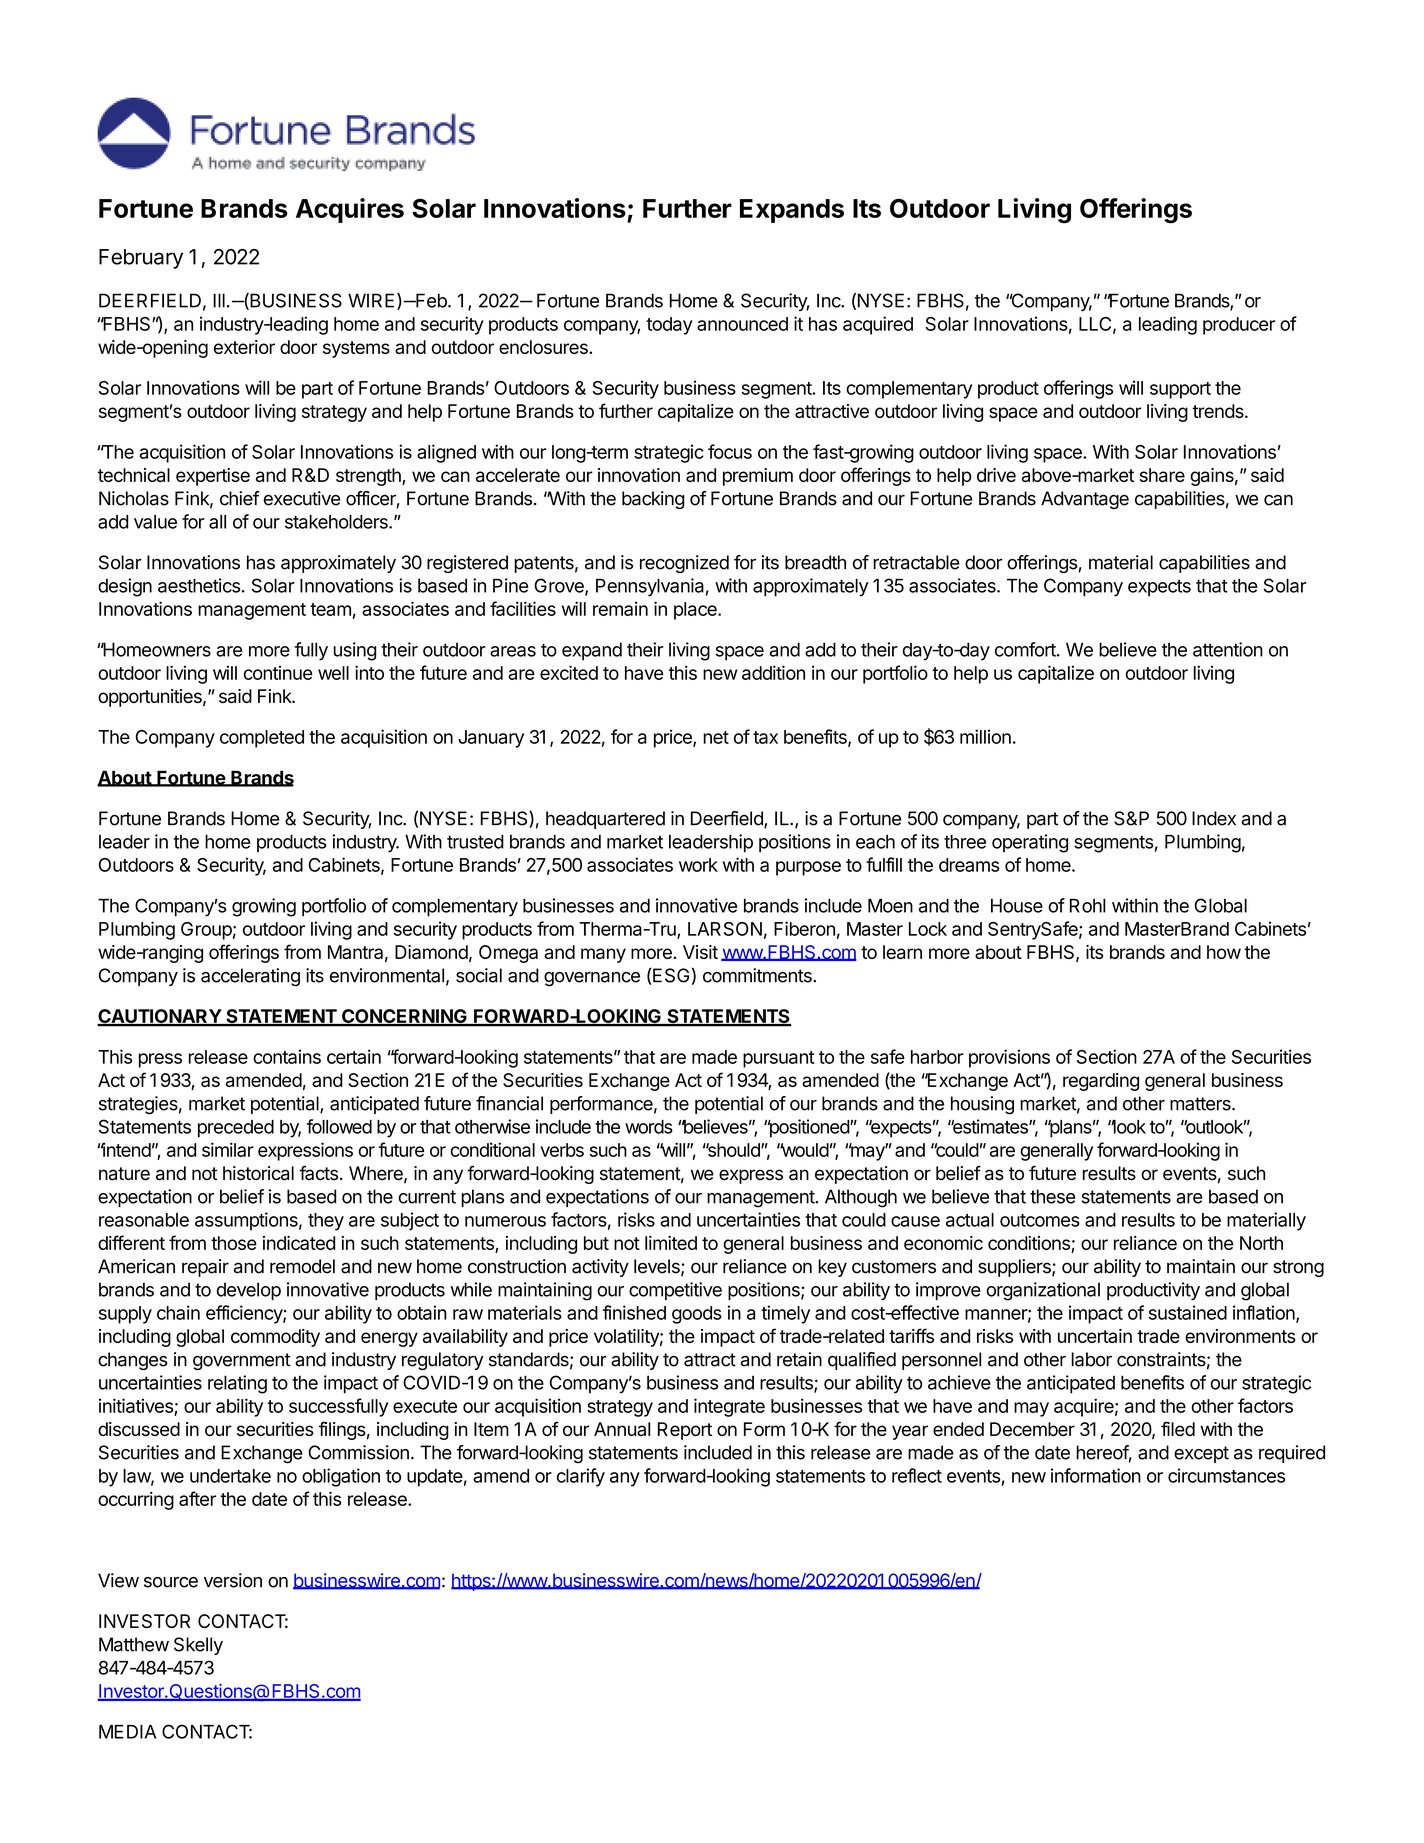 This image has height=1843, width=1424. Describe the element at coordinates (198, 1646) in the image. I see `Skelly` at that location.
